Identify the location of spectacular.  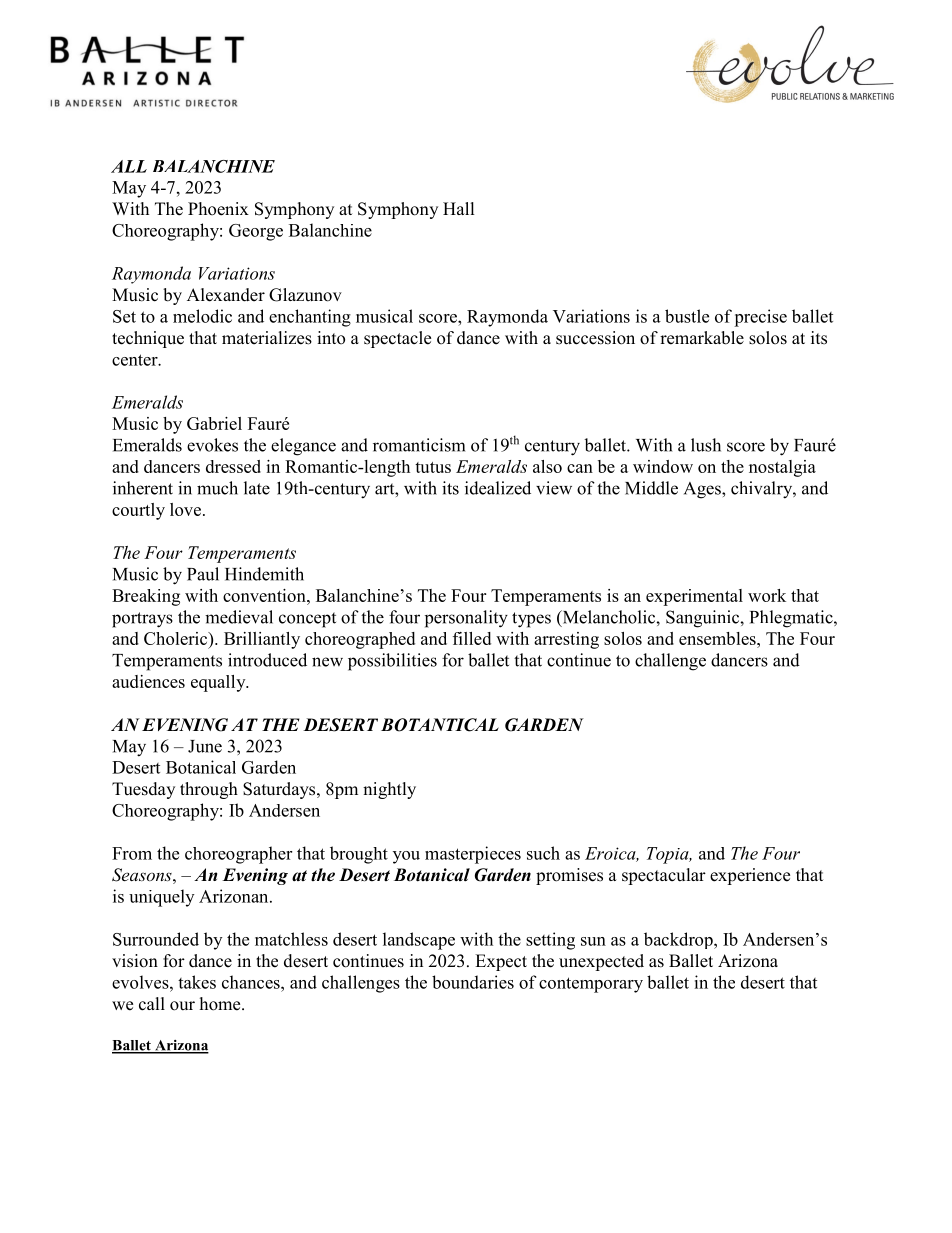
(664, 876).
